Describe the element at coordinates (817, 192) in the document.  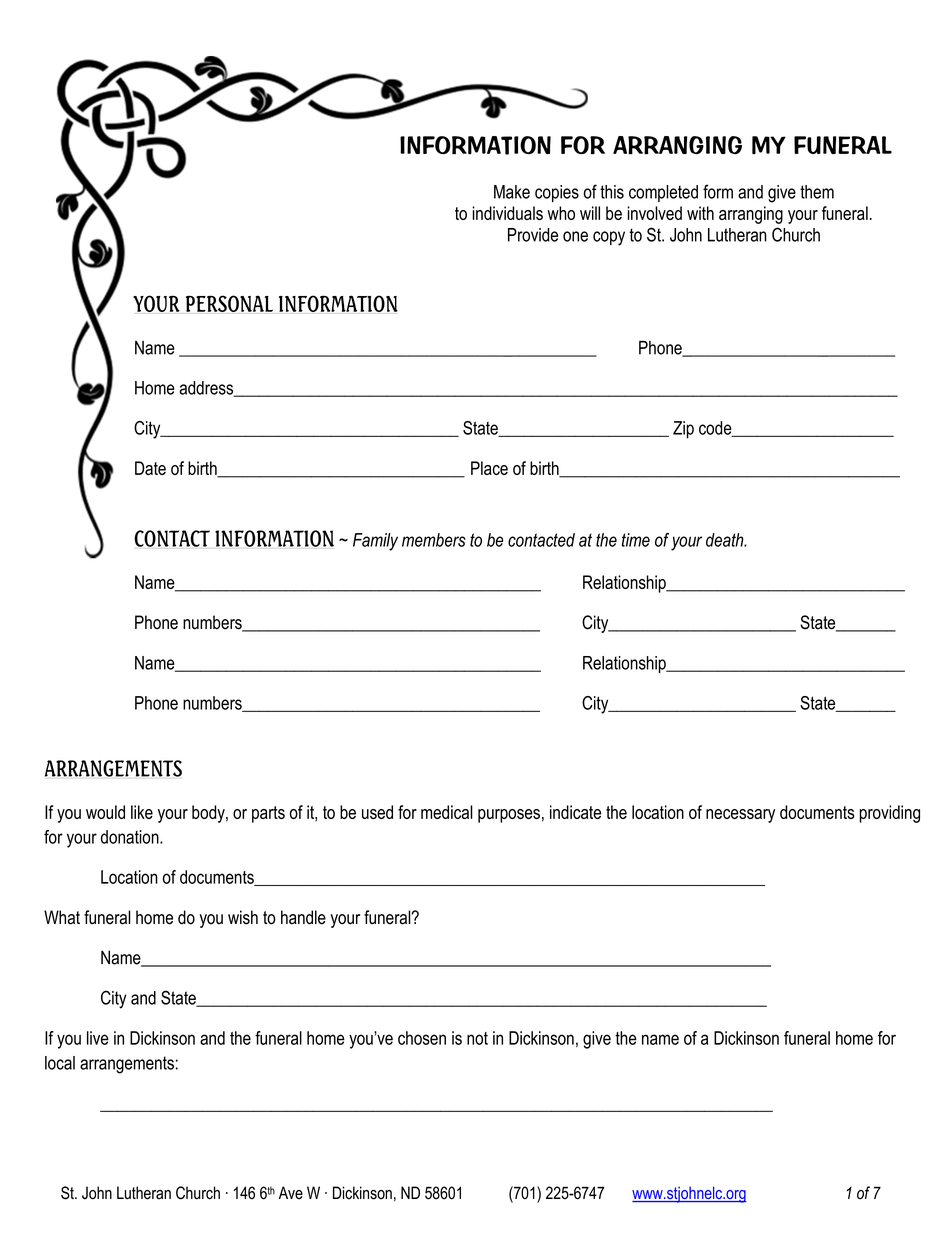
I see `them` at that location.
